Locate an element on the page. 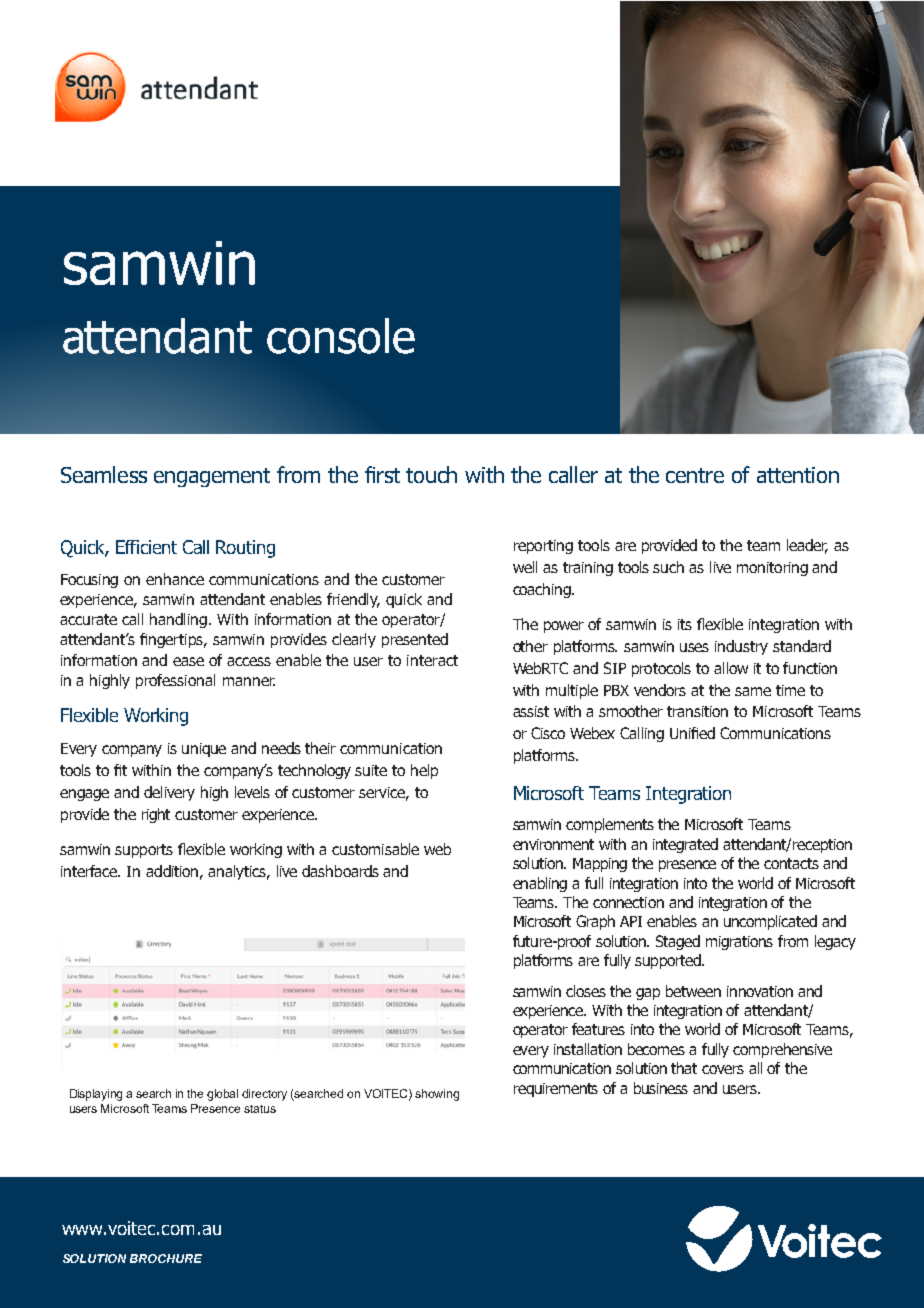 The image size is (924, 1308). unique is located at coordinates (204, 750).
